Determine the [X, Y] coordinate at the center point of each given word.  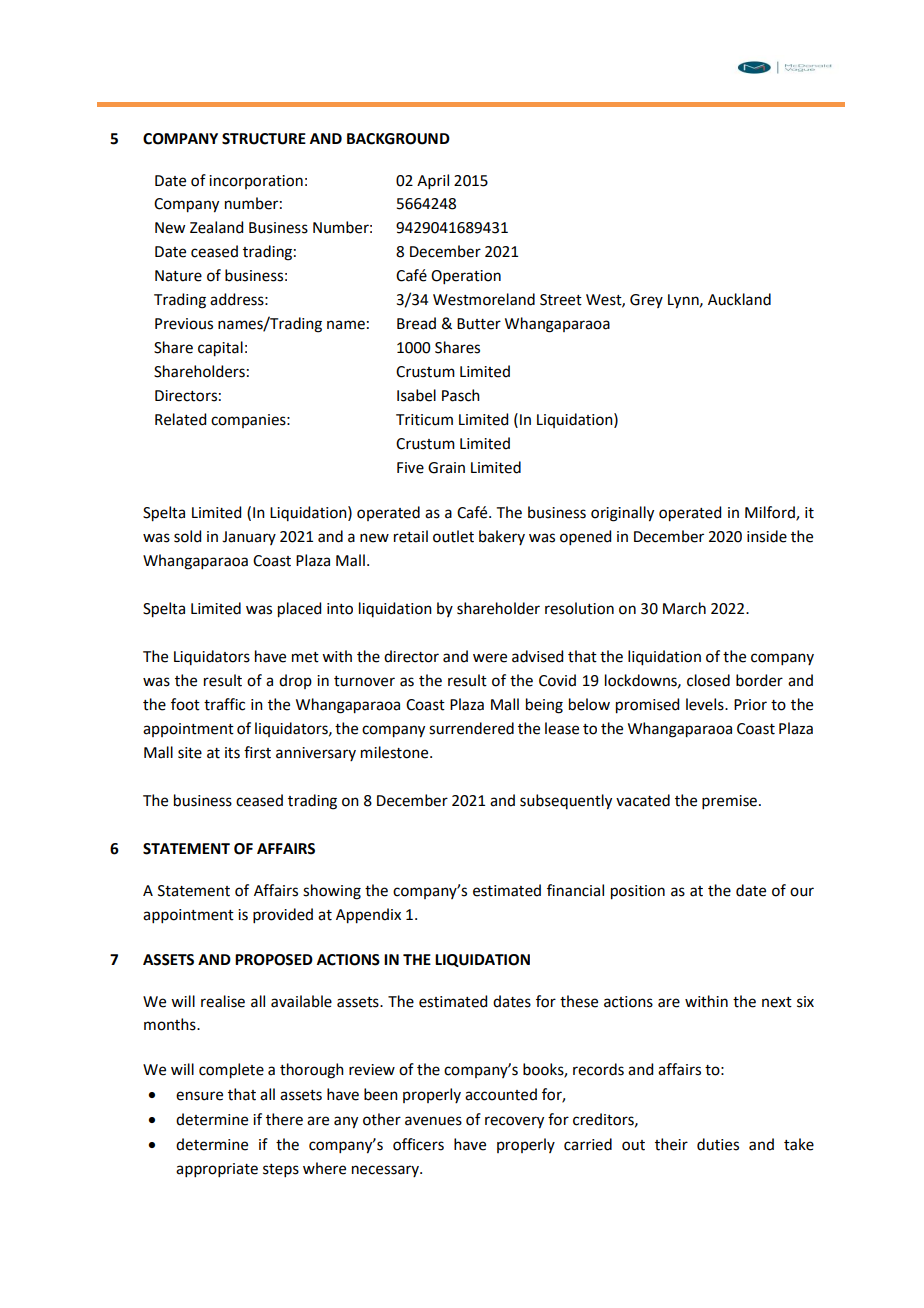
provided [283, 915]
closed [708, 680]
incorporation [256, 182]
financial [575, 890]
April [433, 181]
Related [180, 419]
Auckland [739, 299]
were [490, 658]
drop [295, 681]
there [284, 1119]
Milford [771, 513]
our [802, 892]
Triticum [424, 420]
